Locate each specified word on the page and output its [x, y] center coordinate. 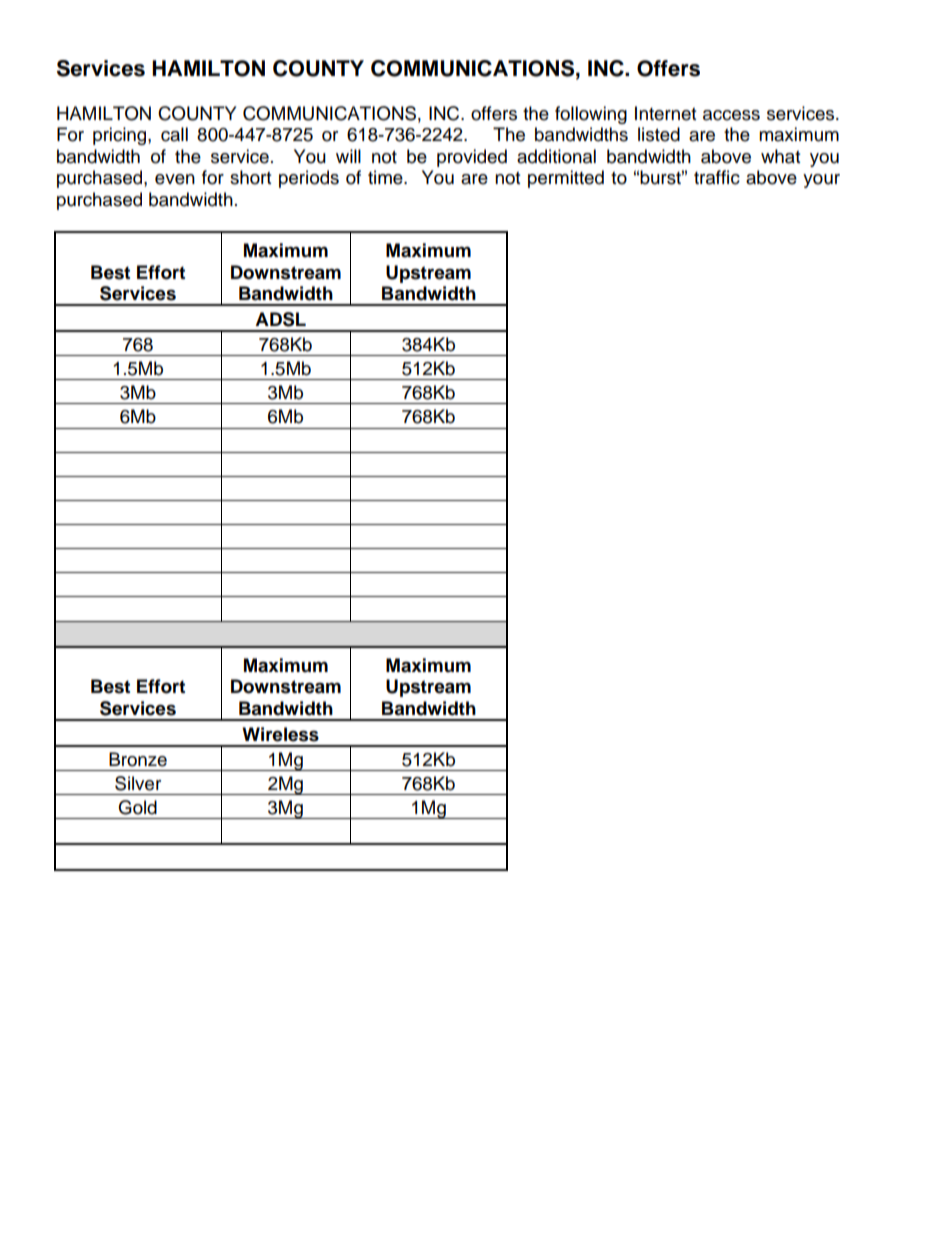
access [731, 115]
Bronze [138, 759]
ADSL [280, 319]
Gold [137, 807]
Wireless [280, 734]
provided [472, 158]
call [174, 134]
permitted [566, 179]
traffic [717, 177]
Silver [138, 783]
